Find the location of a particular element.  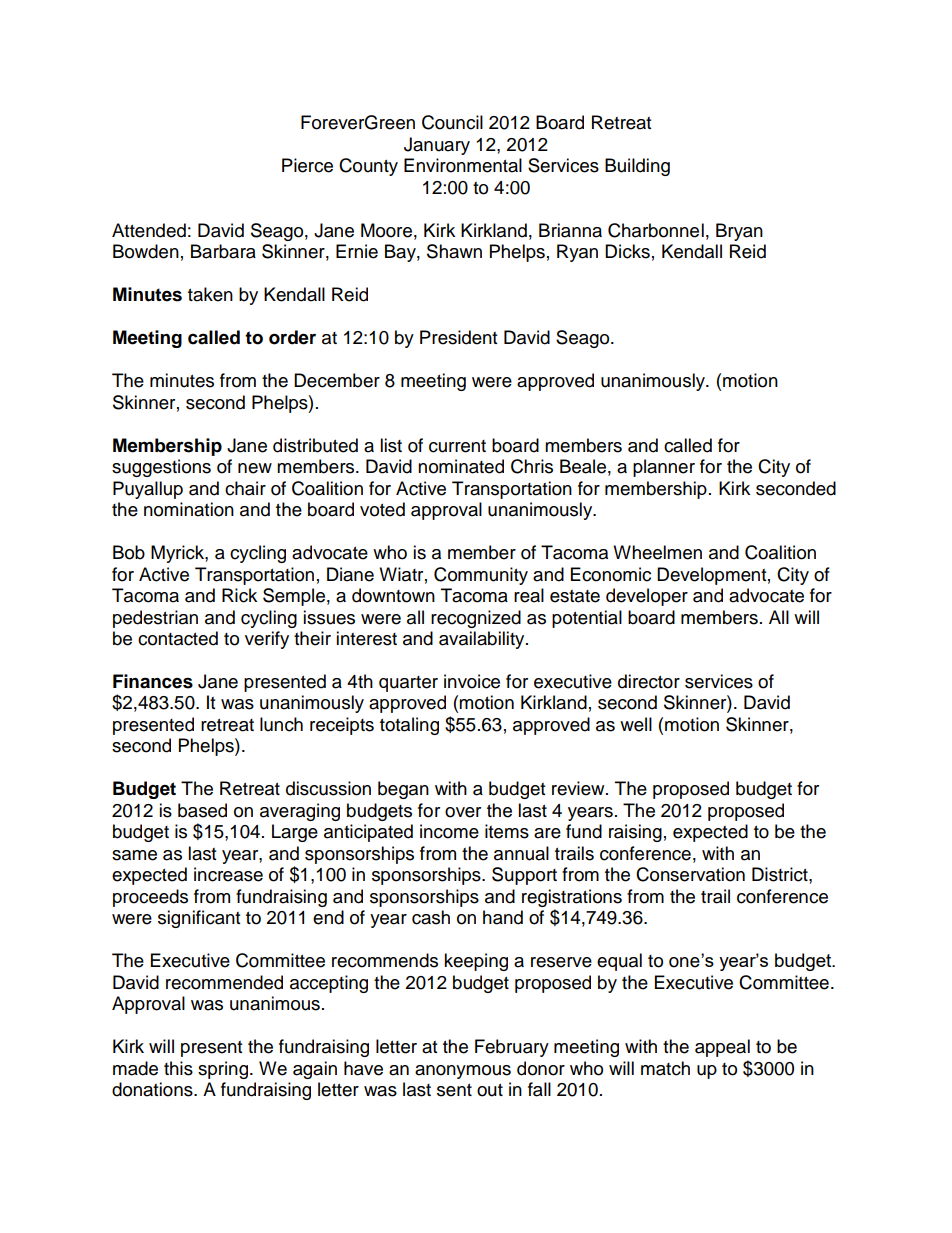

anonymous is located at coordinates (463, 1072).
